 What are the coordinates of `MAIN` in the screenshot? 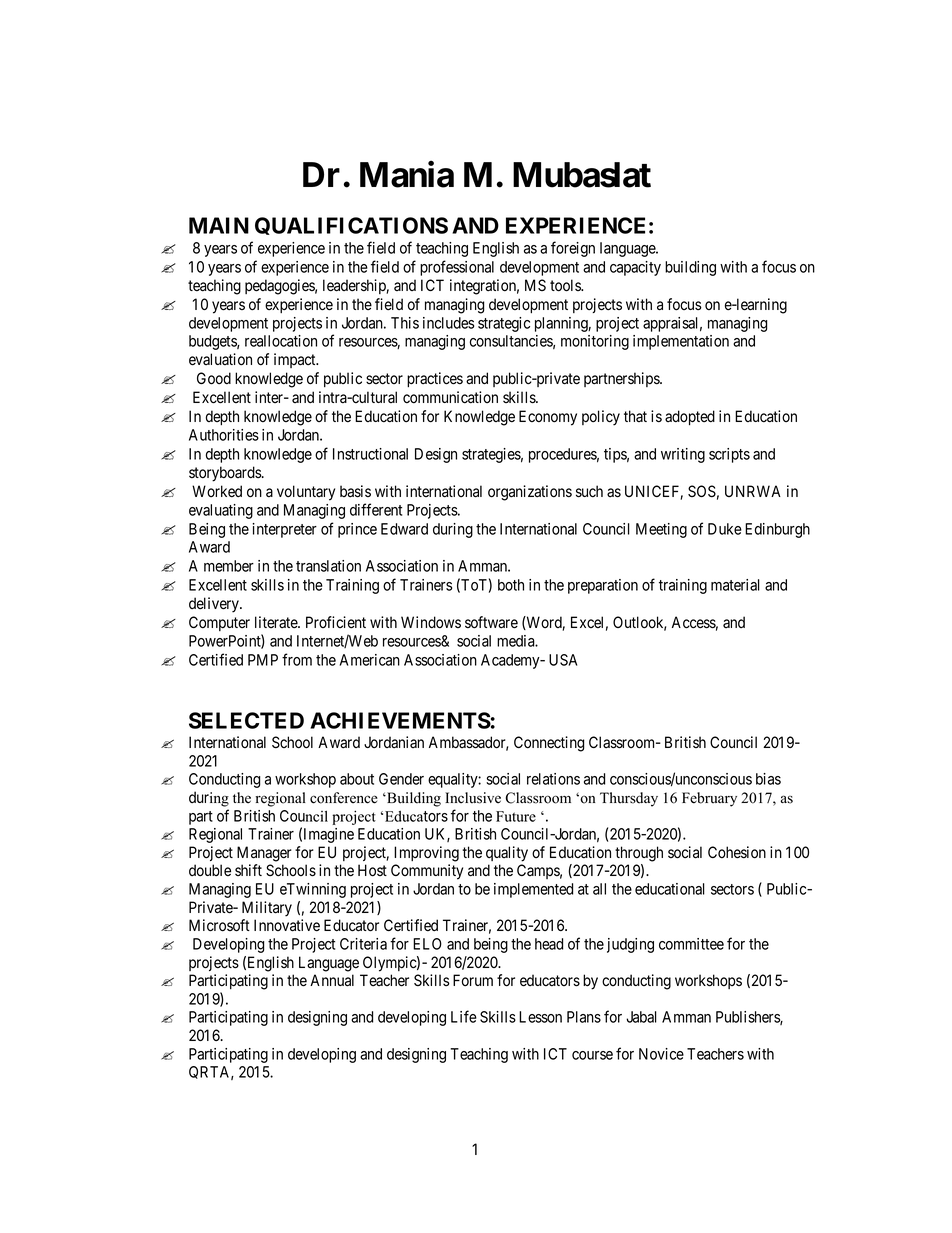 It's located at (219, 225).
